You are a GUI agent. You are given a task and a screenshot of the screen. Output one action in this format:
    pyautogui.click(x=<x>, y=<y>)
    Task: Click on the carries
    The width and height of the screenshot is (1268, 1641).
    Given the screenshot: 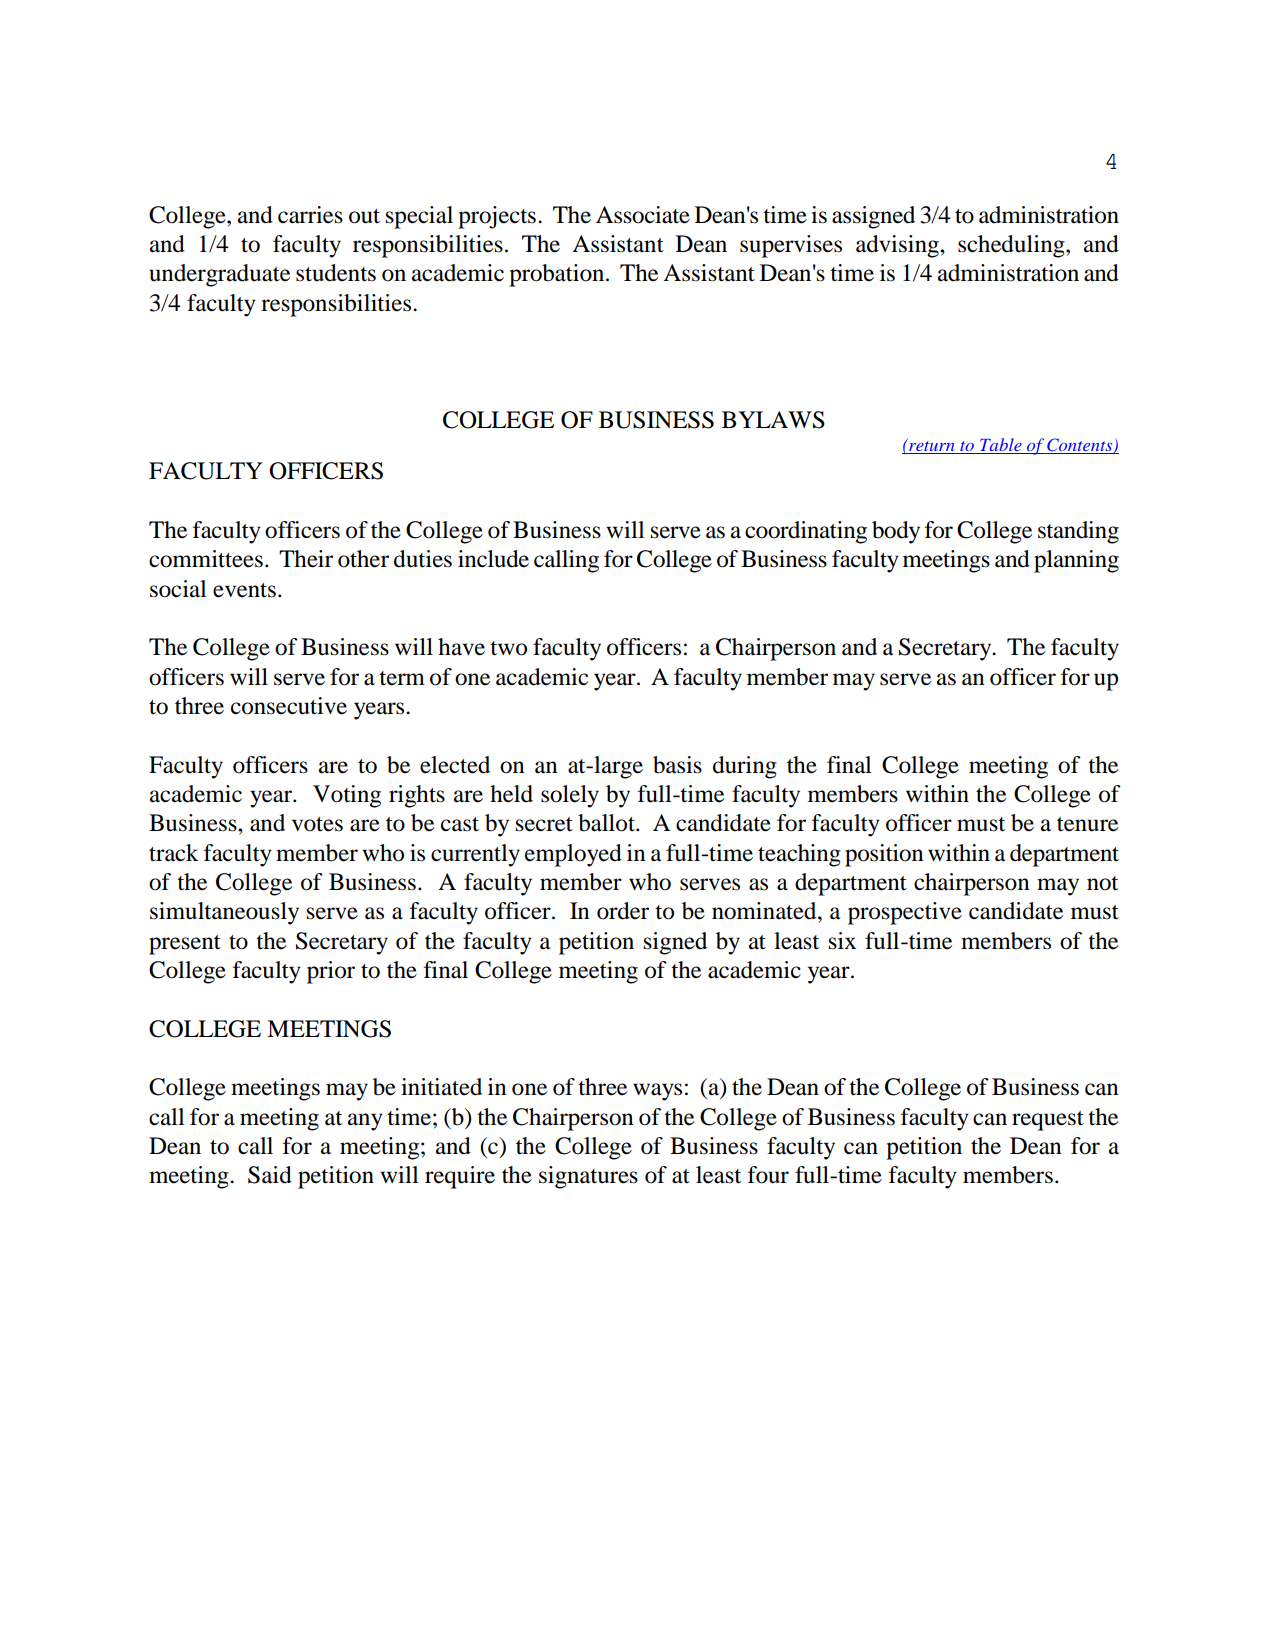 What is the action you would take?
    pyautogui.click(x=310, y=215)
